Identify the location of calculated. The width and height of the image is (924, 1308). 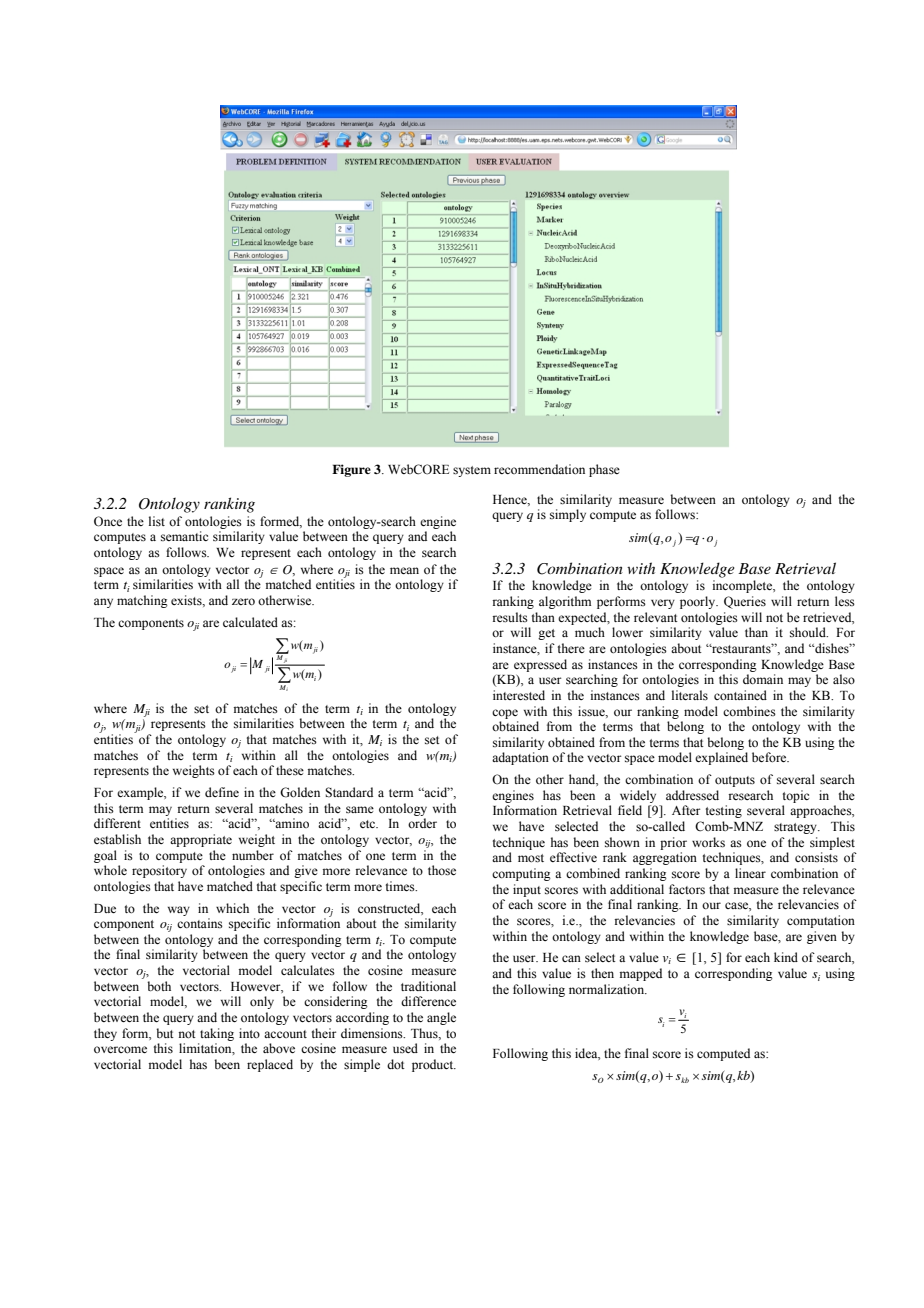
(250, 622).
